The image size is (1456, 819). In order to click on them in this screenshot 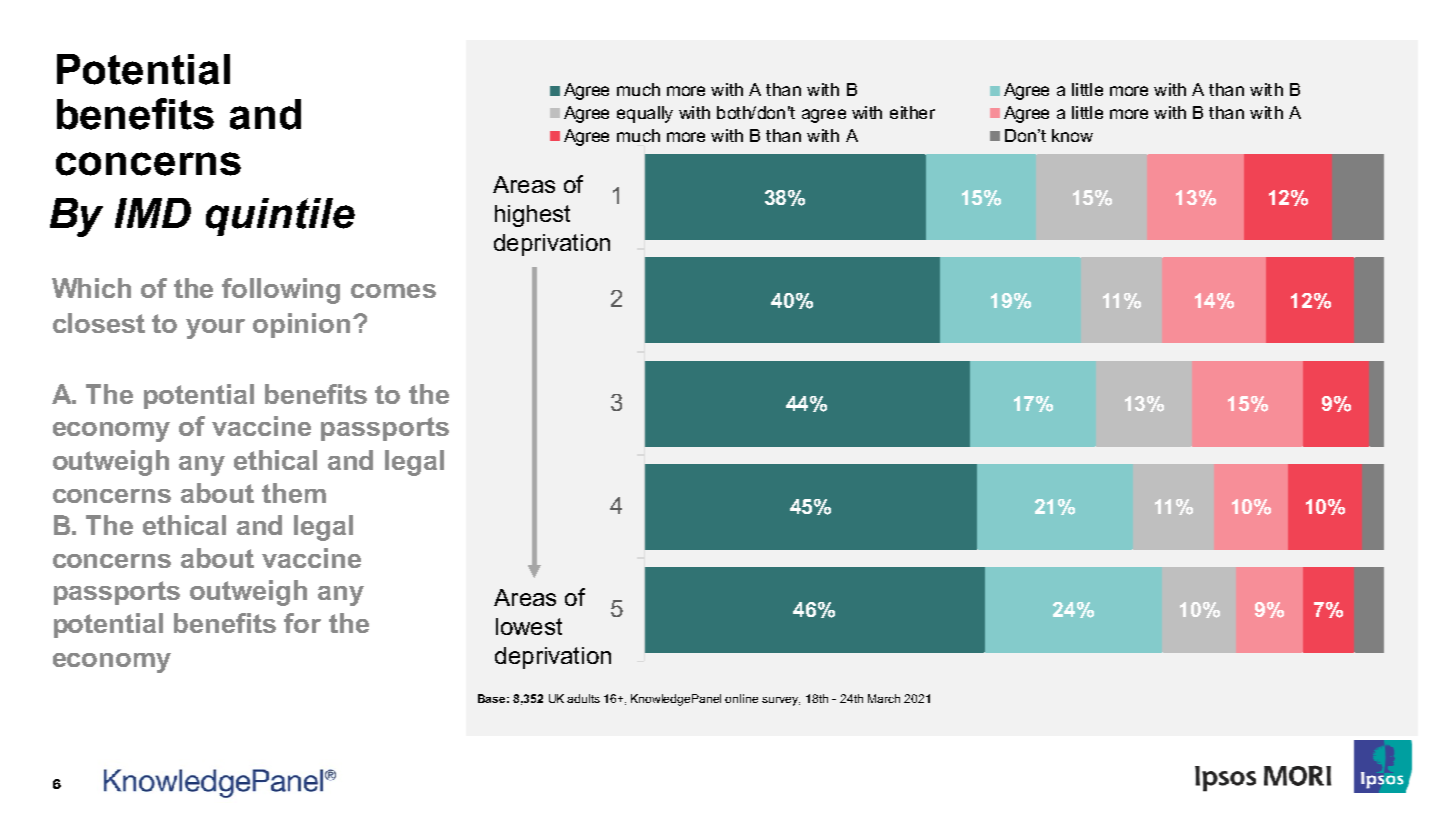, I will do `click(294, 493)`.
